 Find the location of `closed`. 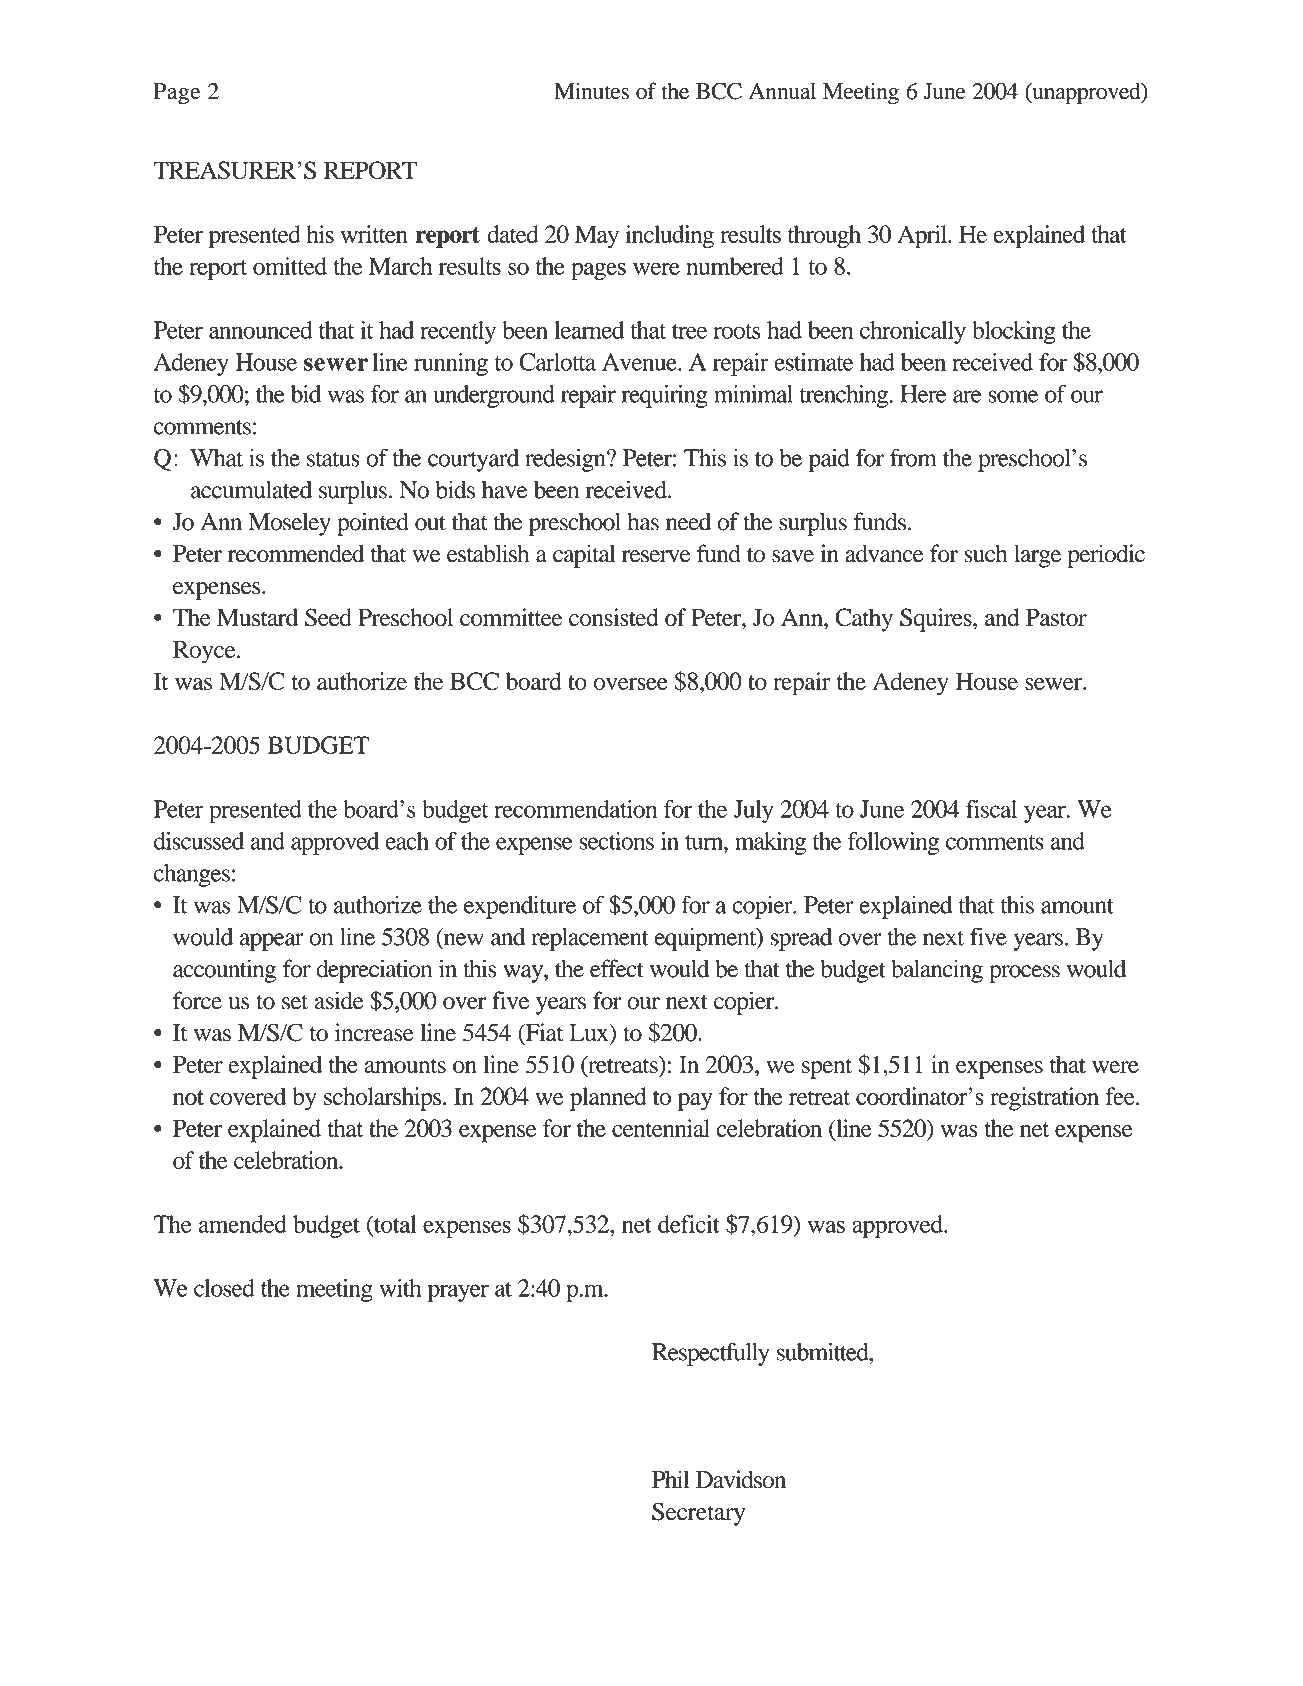

closed is located at coordinates (224, 1288).
